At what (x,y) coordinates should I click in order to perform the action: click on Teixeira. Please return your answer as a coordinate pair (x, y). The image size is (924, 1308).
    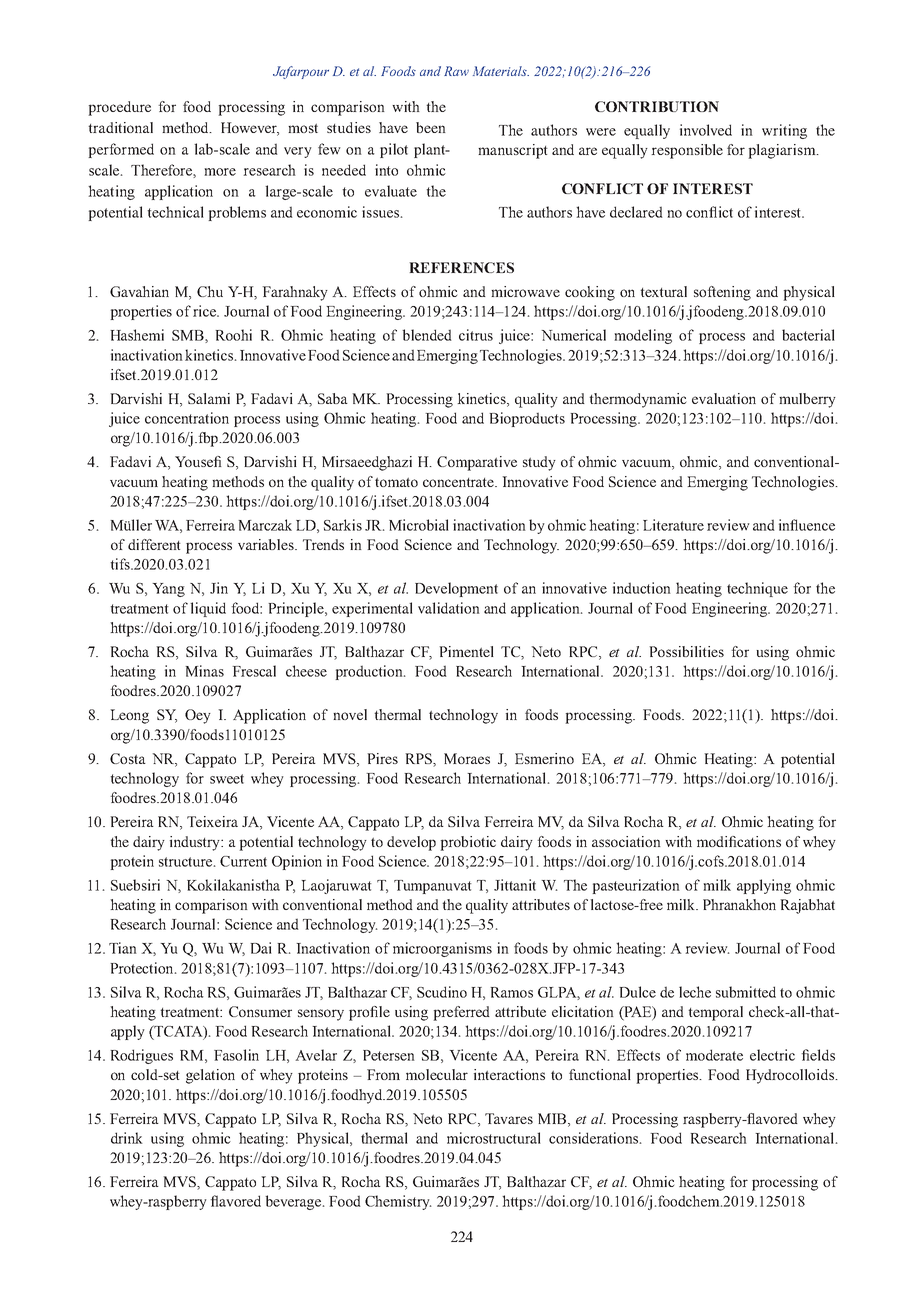
    Looking at the image, I should click on (212, 821).
